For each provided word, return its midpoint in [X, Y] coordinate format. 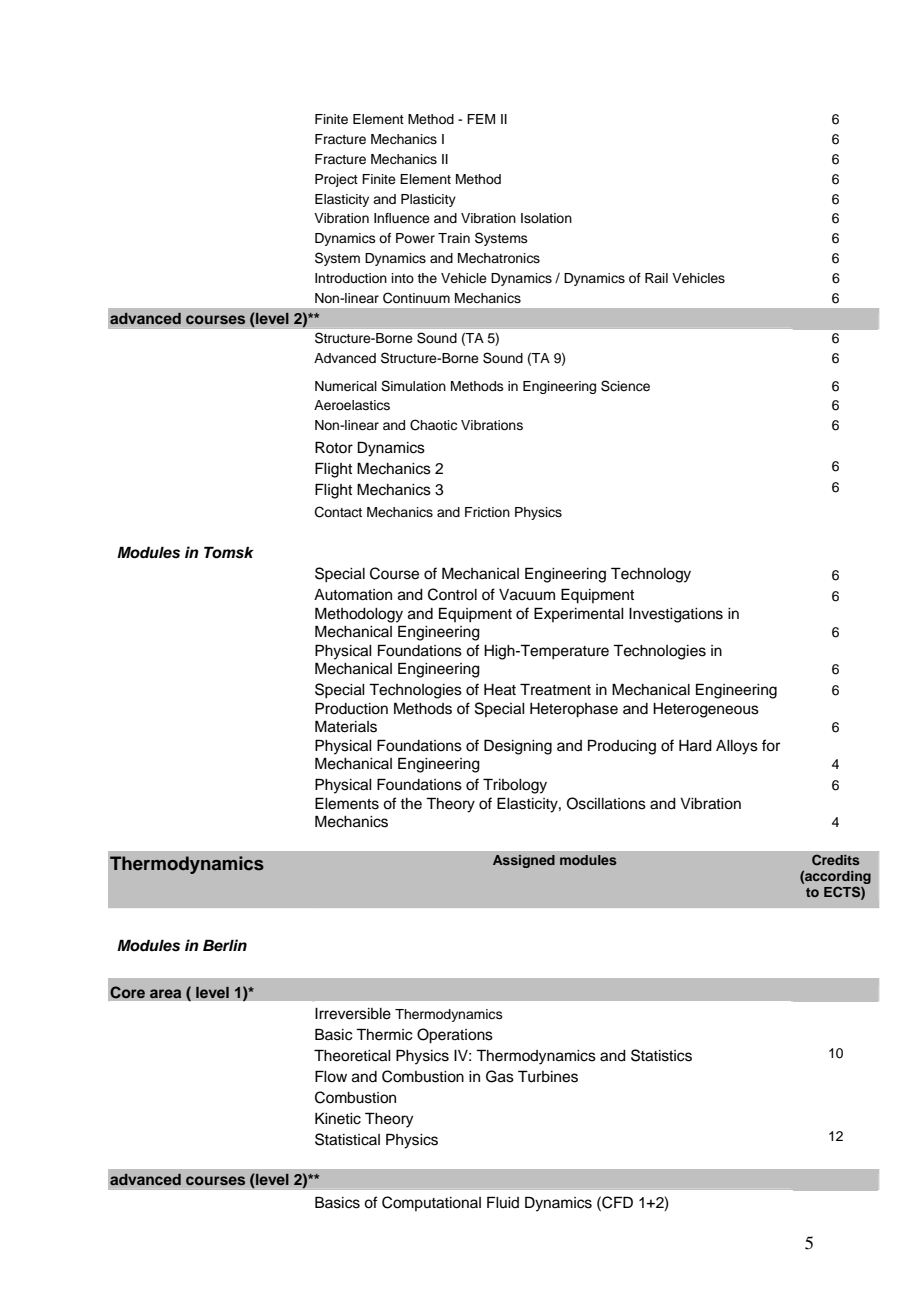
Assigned [524, 861]
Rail [656, 278]
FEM [481, 119]
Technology [651, 575]
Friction [487, 512]
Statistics [661, 1055]
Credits [836, 859]
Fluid [503, 1202]
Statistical [347, 1139]
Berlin [225, 945]
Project [336, 180]
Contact [338, 512]
